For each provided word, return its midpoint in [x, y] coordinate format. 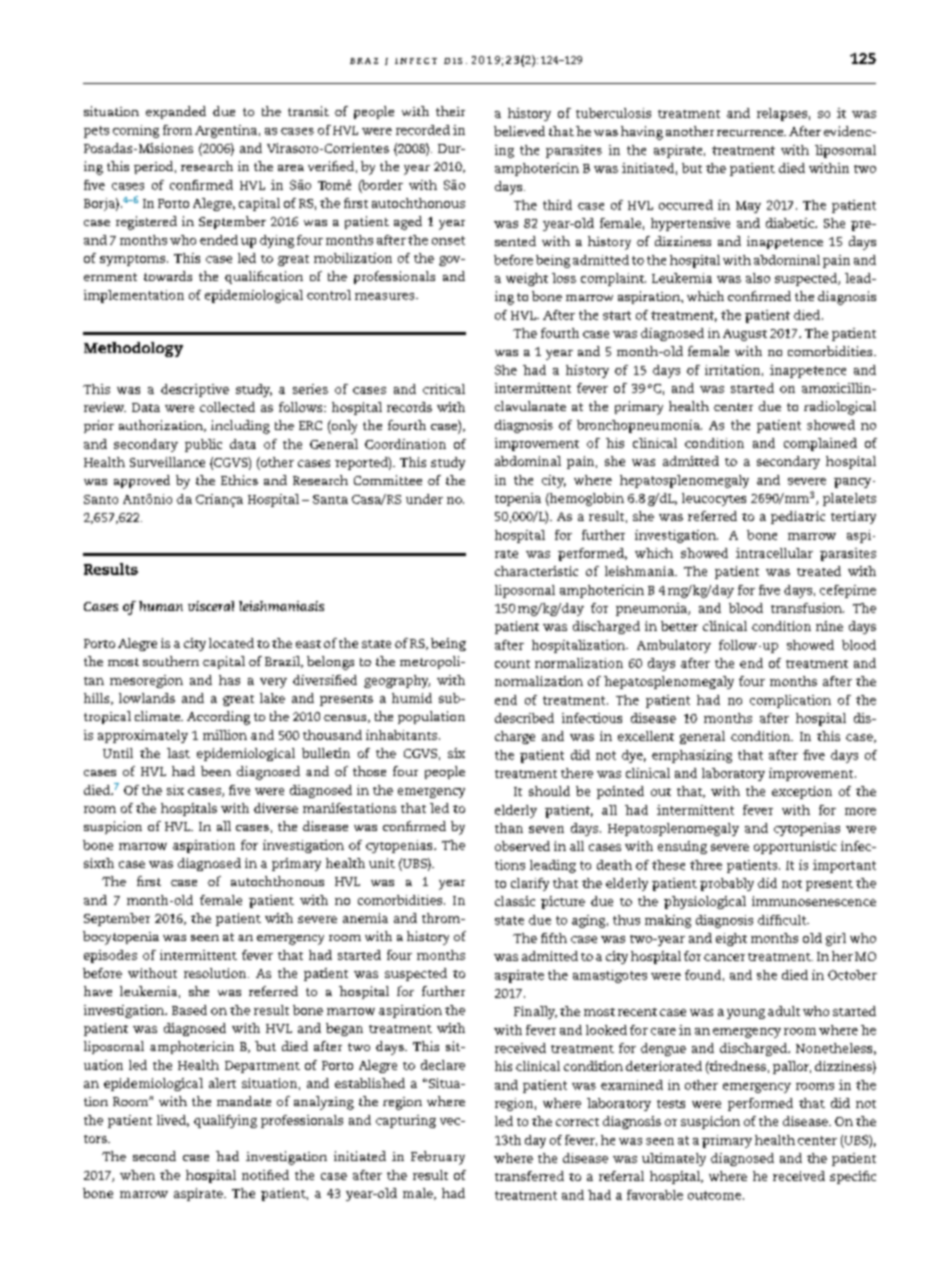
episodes [110, 956]
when [137, 1175]
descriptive [195, 390]
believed [519, 131]
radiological [840, 408]
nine [829, 626]
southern [171, 661]
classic [515, 901]
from [177, 130]
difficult [783, 920]
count [512, 664]
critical [444, 389]
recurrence [751, 133]
